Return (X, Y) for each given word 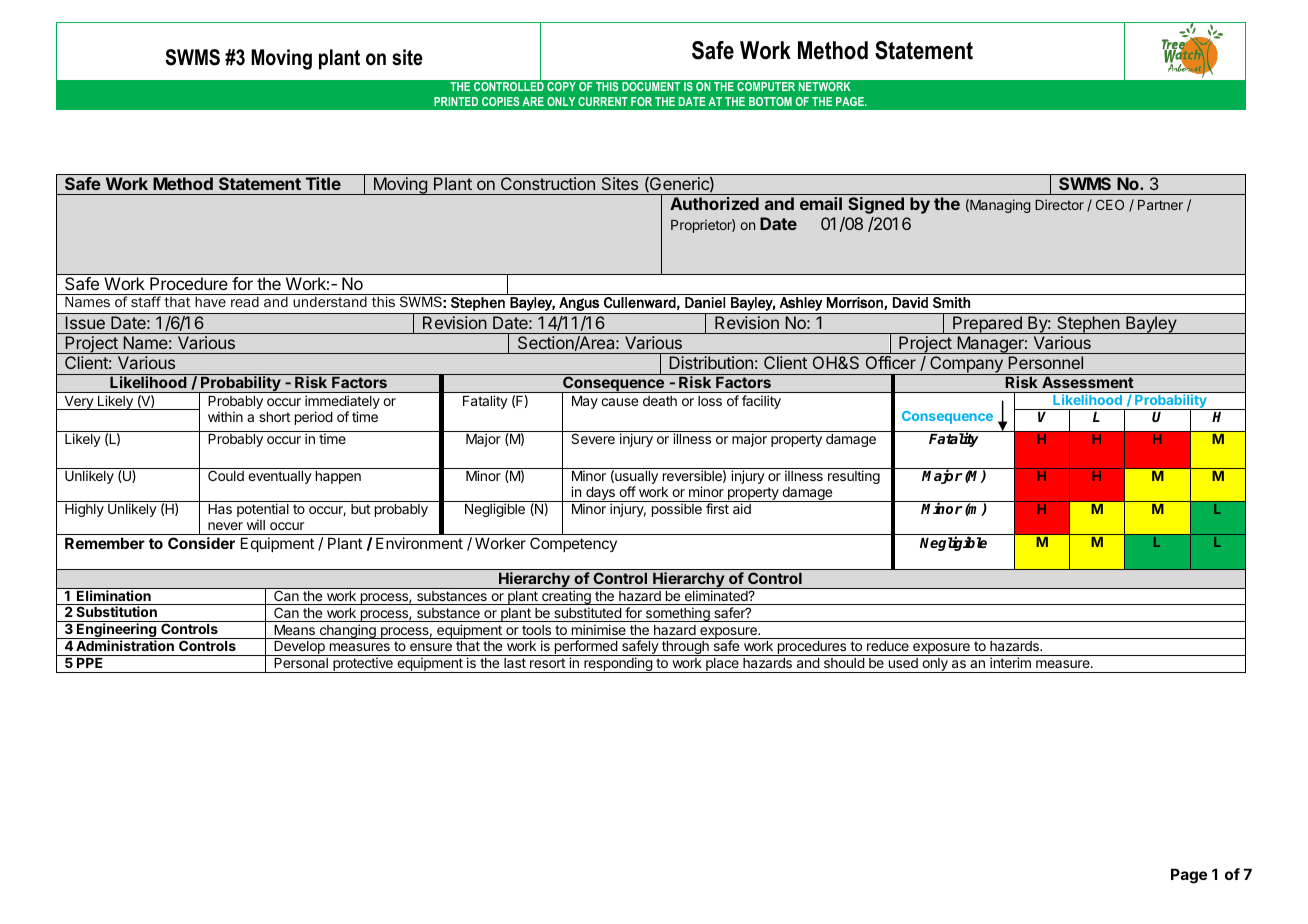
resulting (854, 477)
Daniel (705, 302)
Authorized (714, 203)
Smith (951, 302)
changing (347, 631)
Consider (201, 543)
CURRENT (603, 101)
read (245, 301)
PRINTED (456, 101)
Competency (573, 544)
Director (1059, 204)
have (210, 301)
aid (742, 508)
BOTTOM (770, 101)
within (225, 416)
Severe (593, 438)
